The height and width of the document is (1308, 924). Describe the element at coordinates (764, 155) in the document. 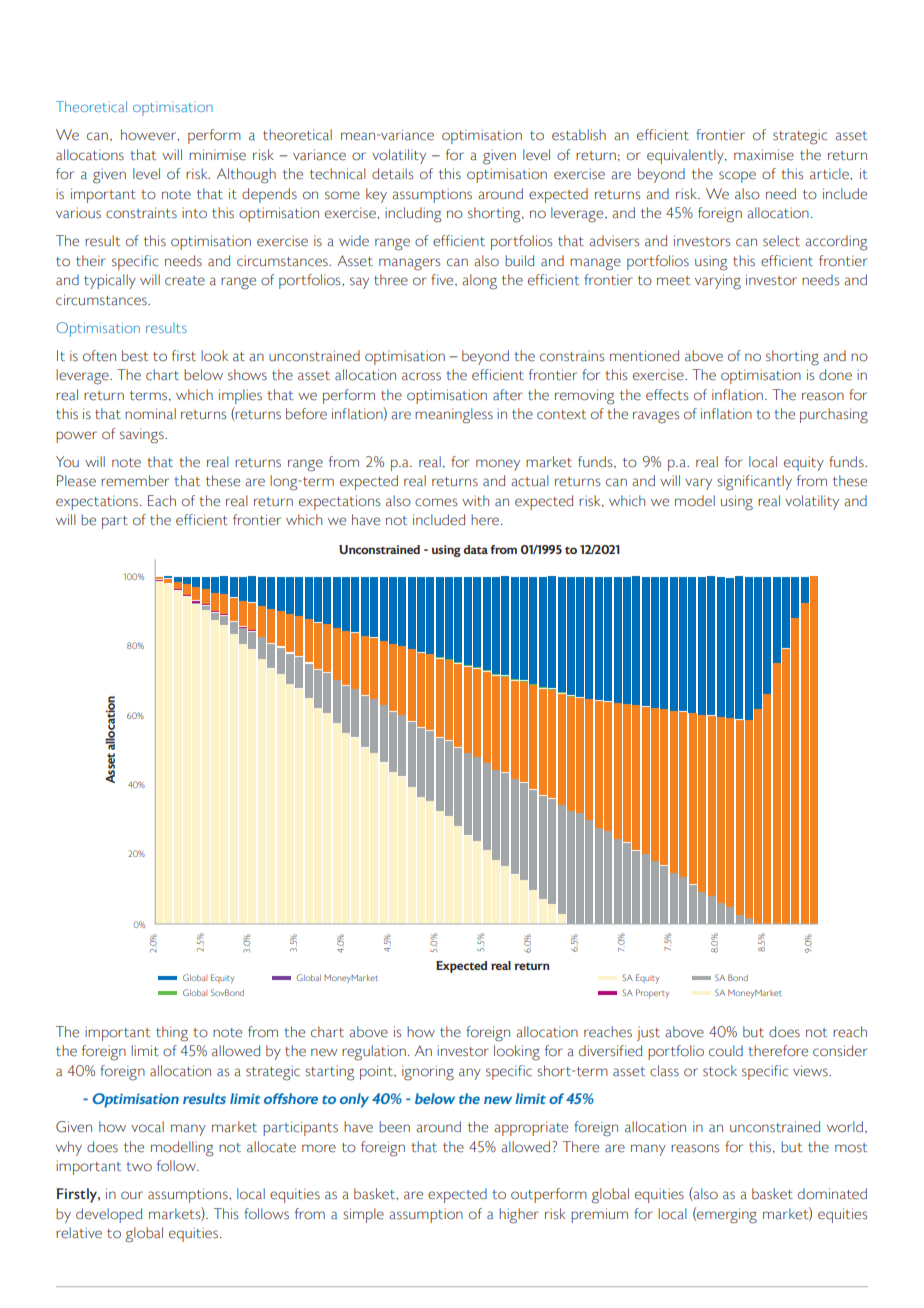

I see `maximise` at that location.
